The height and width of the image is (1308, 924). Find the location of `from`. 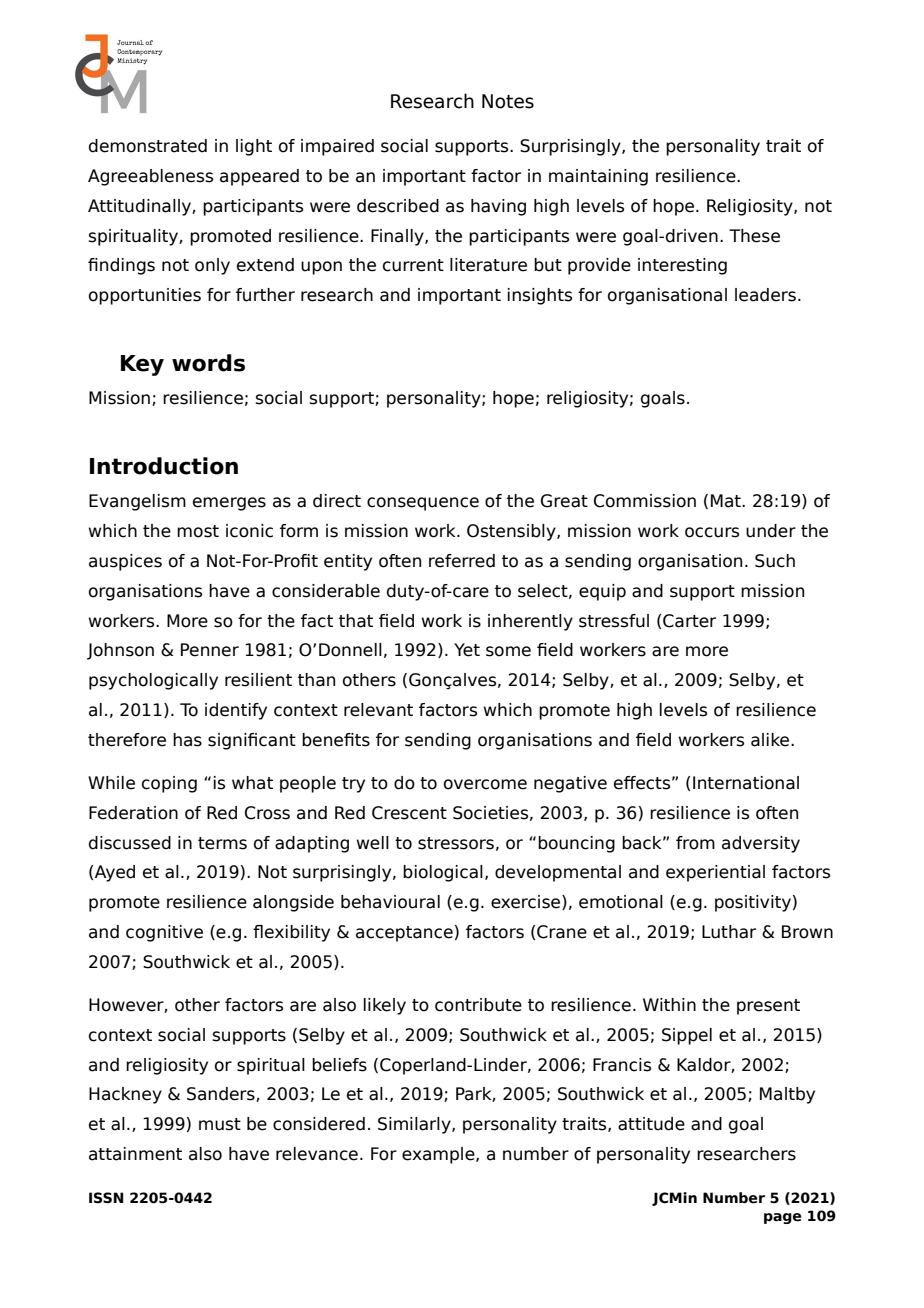

from is located at coordinates (695, 843).
